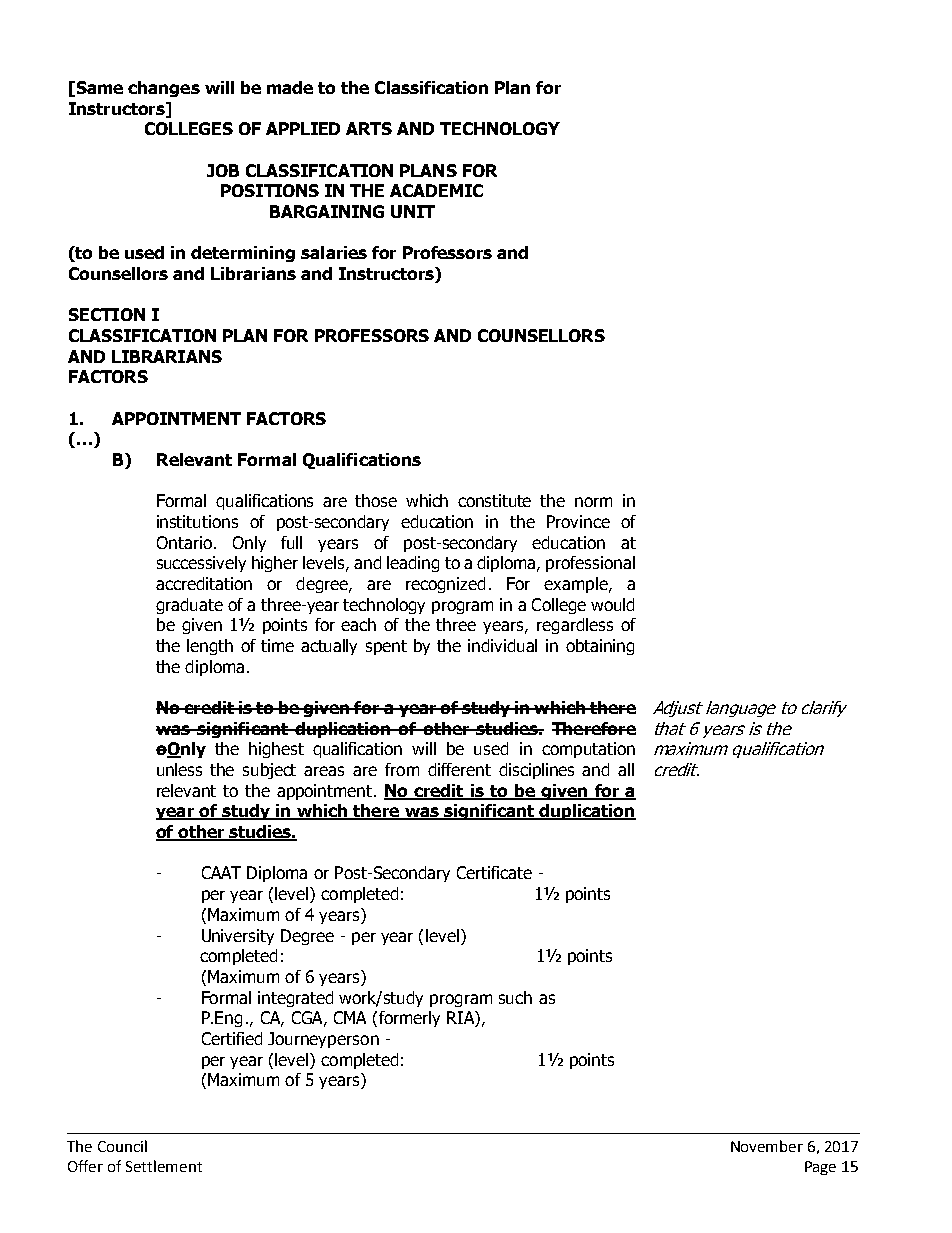 This screenshot has height=1233, width=952. Describe the element at coordinates (436, 190) in the screenshot. I see `ACADEMIC` at that location.
